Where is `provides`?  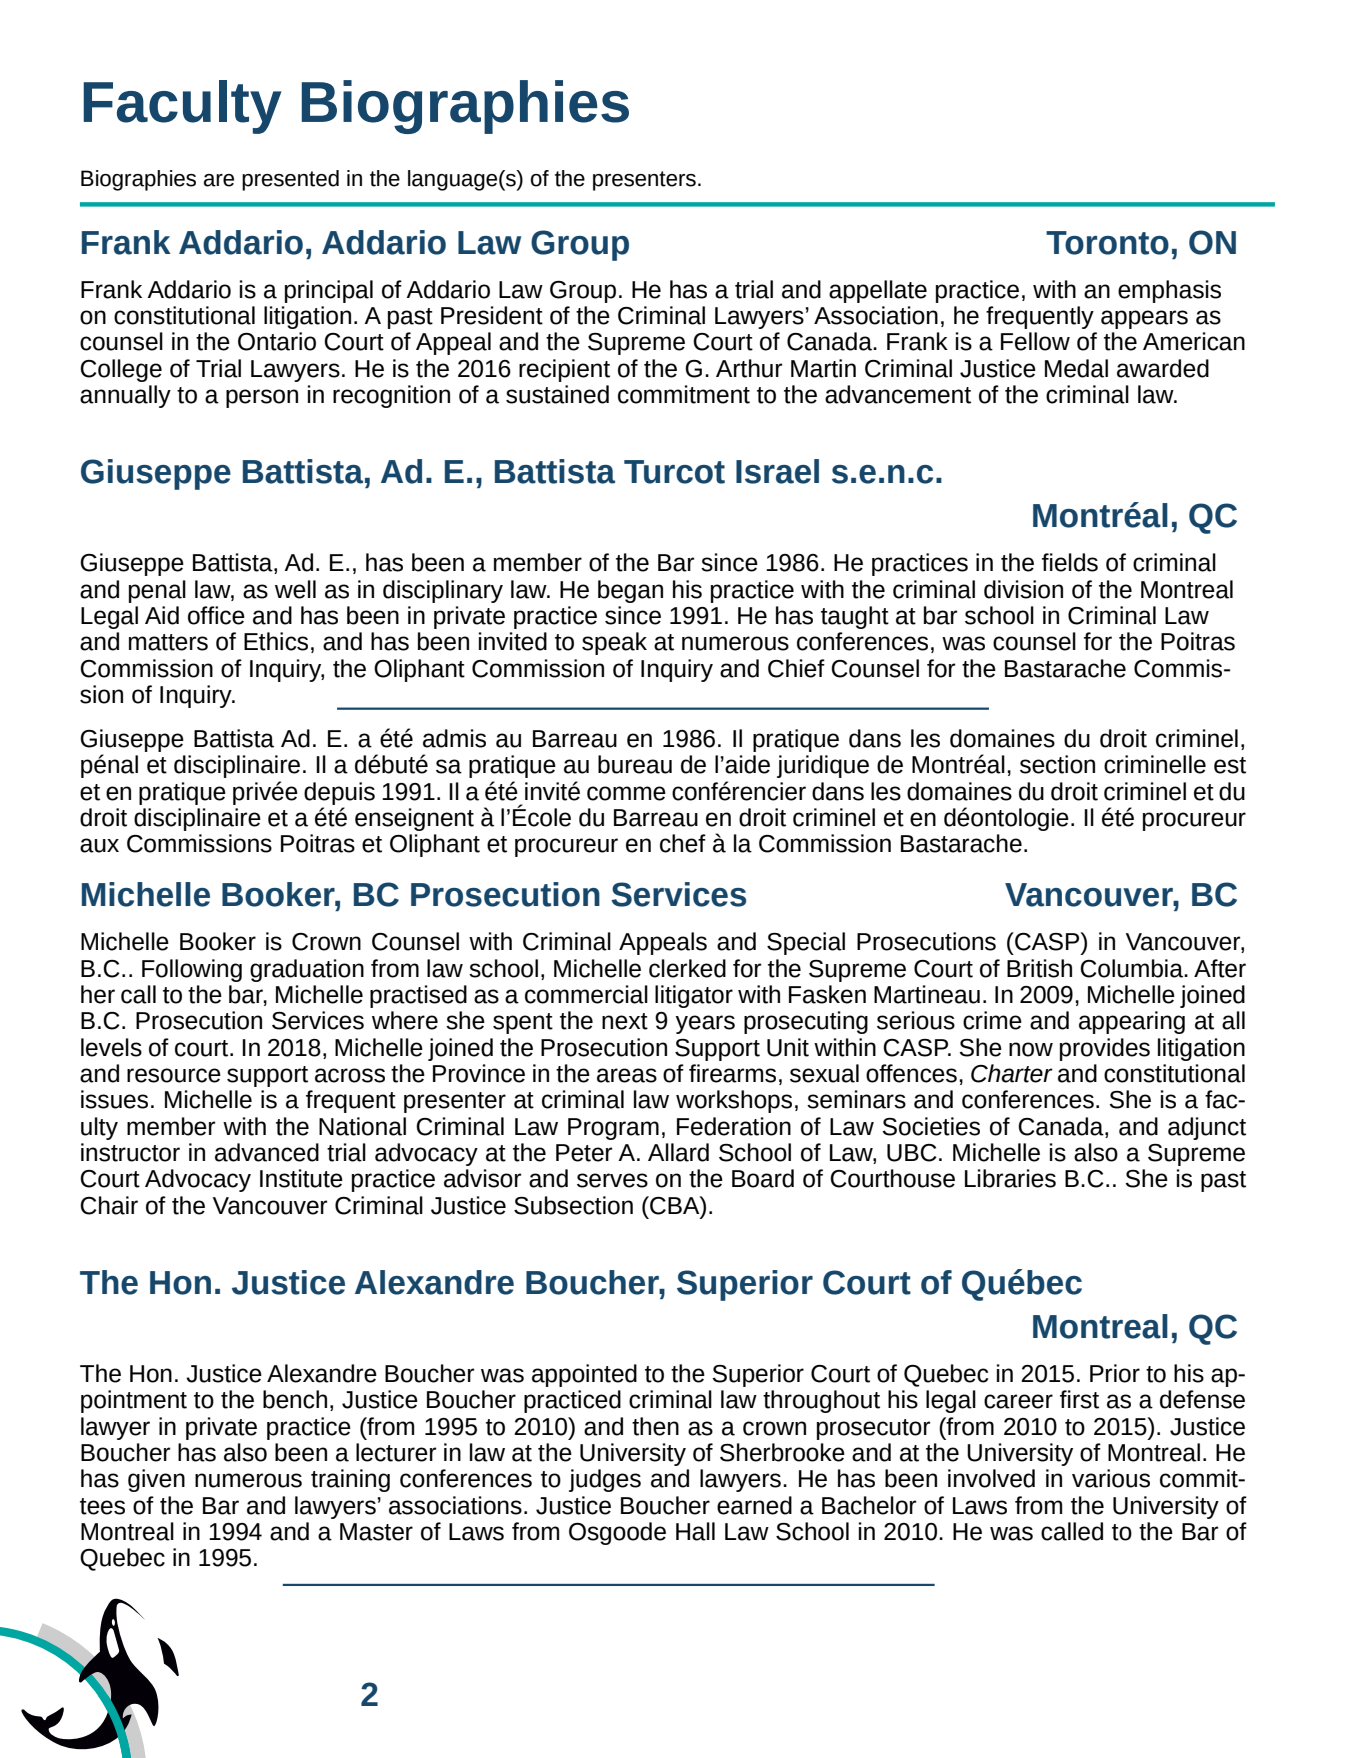 provides is located at coordinates (1105, 1049).
